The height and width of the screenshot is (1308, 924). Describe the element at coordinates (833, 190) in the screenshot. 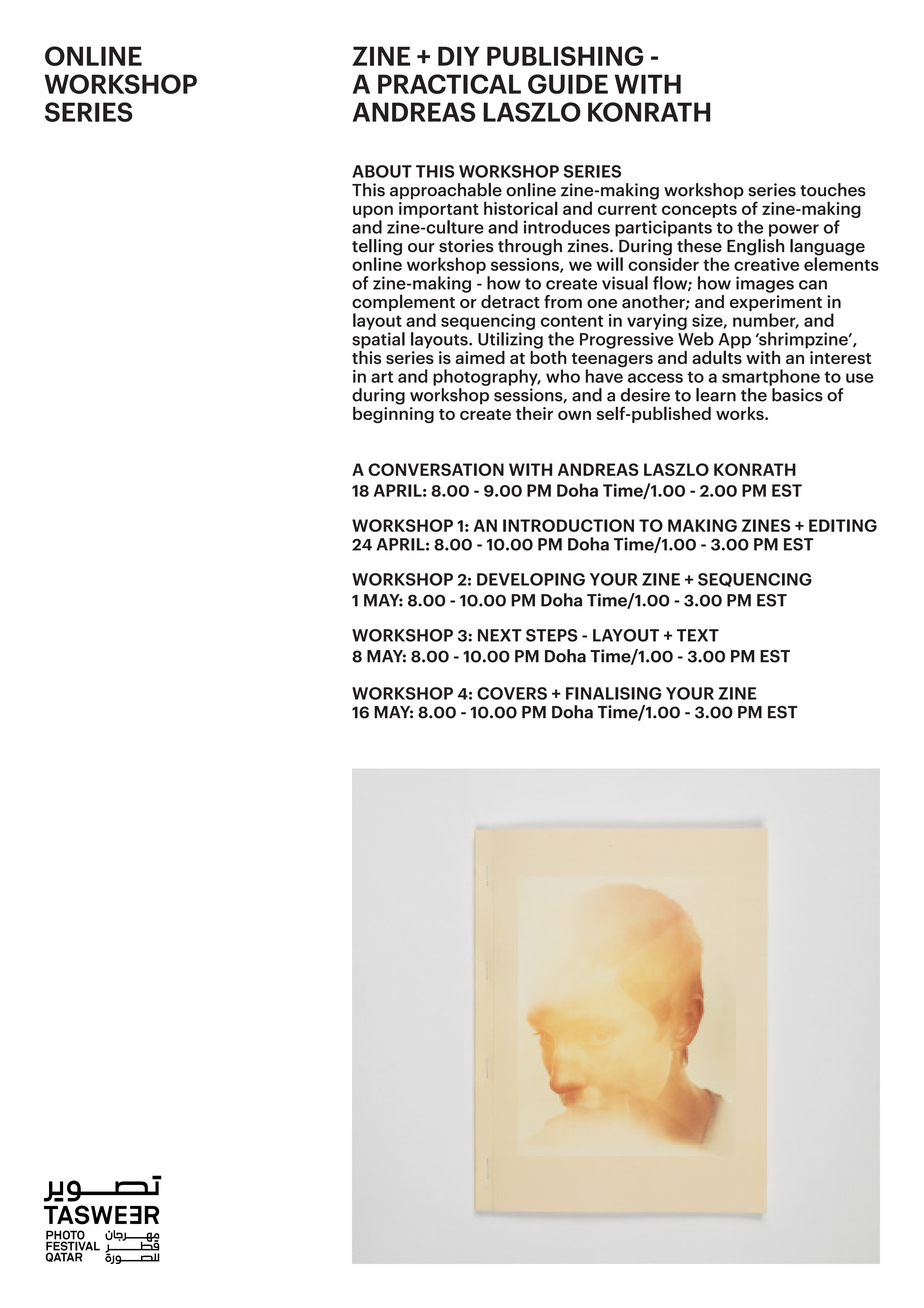

I see `touches` at that location.
